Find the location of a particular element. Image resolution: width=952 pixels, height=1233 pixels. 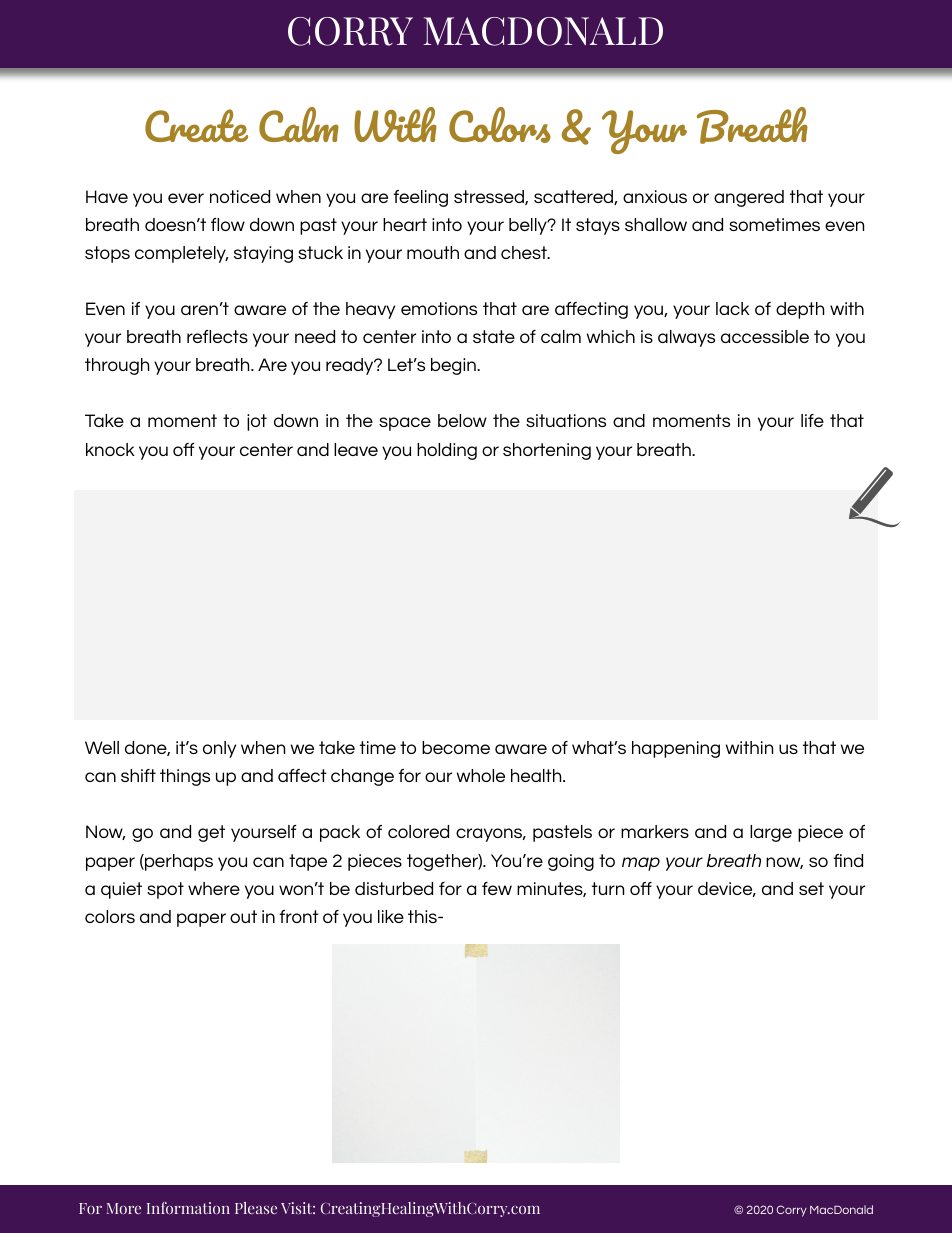

Information is located at coordinates (188, 1208).
